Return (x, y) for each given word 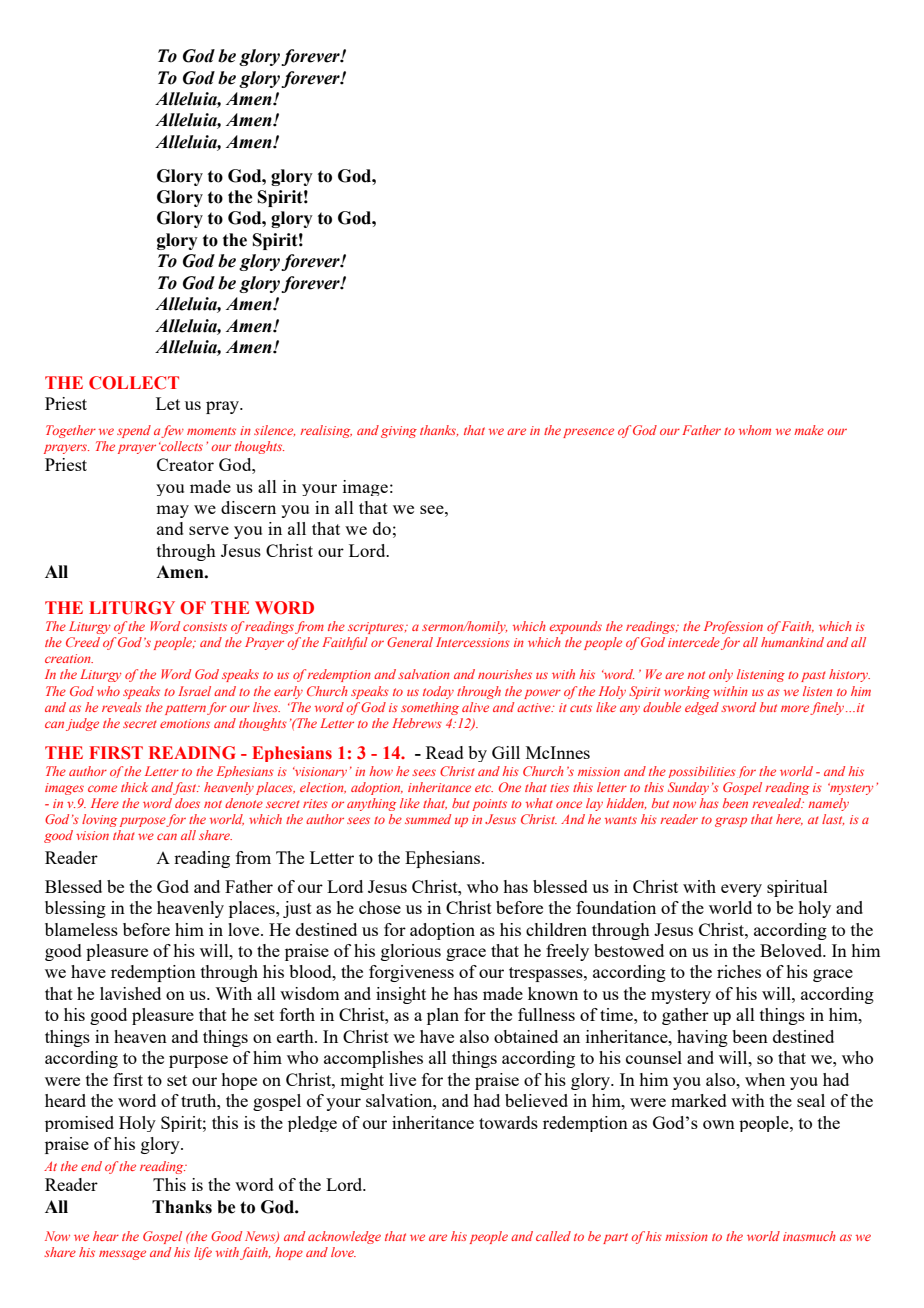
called (553, 1236)
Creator (185, 464)
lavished (130, 993)
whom (755, 430)
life (203, 1253)
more (795, 708)
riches (739, 971)
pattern (185, 709)
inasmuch (809, 1236)
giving (399, 432)
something (430, 708)
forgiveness (411, 973)
